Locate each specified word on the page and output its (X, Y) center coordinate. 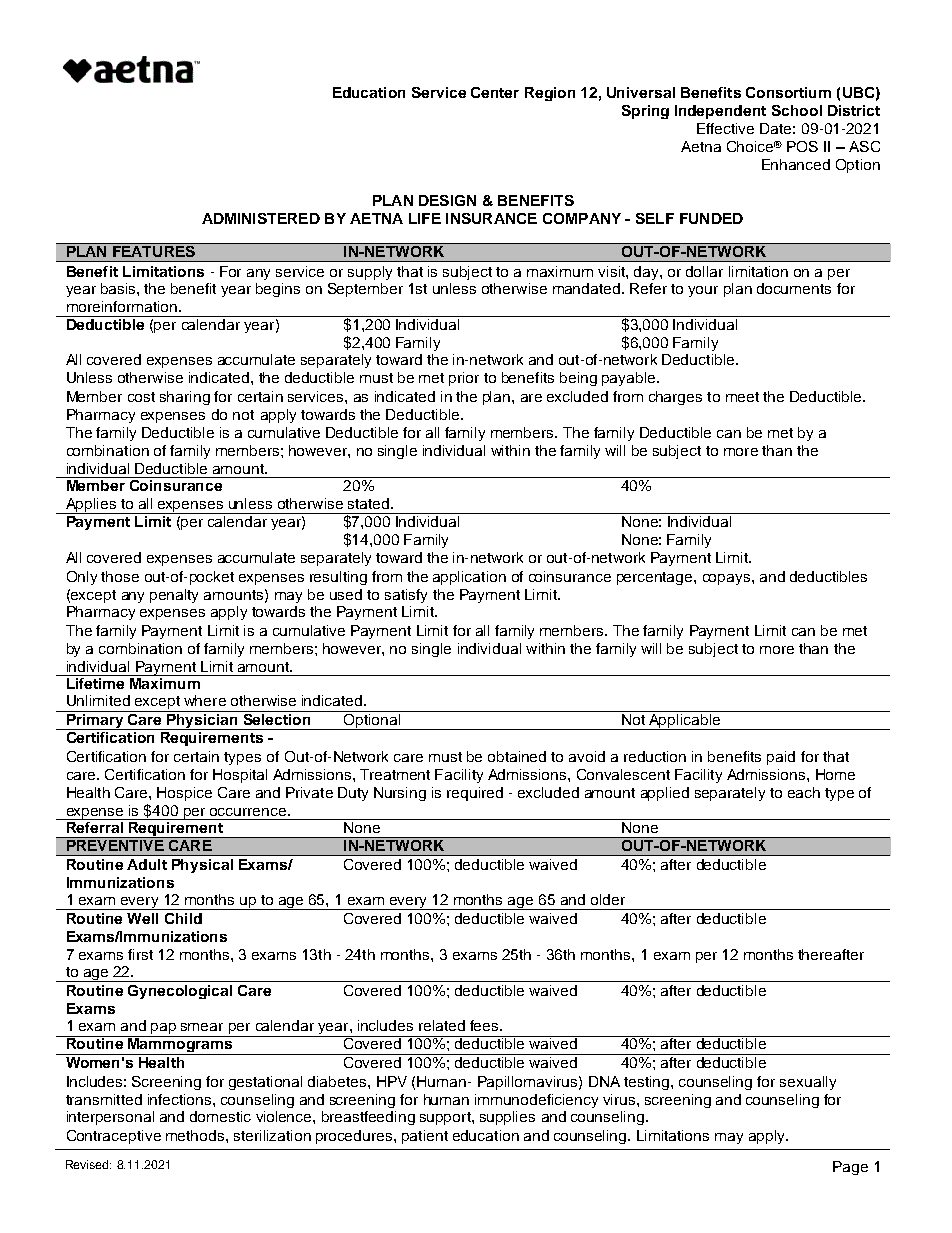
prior (464, 379)
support (446, 1118)
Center (495, 92)
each (804, 792)
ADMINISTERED (261, 218)
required (475, 794)
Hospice (184, 794)
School (797, 110)
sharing (185, 398)
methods (196, 1135)
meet (742, 397)
